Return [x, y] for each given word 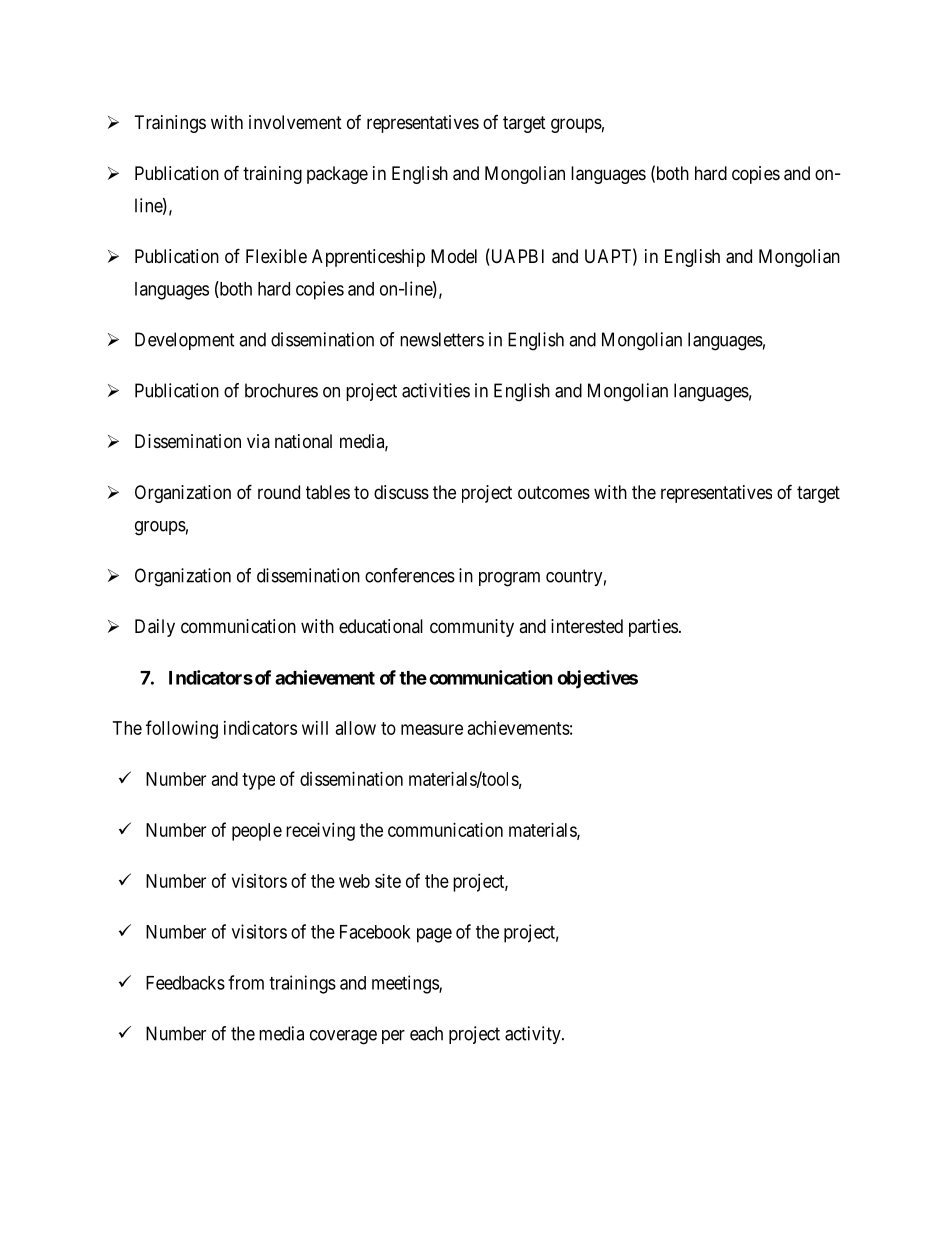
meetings [406, 984]
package [337, 175]
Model [454, 256]
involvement [295, 122]
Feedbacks [185, 983]
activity [534, 1035]
